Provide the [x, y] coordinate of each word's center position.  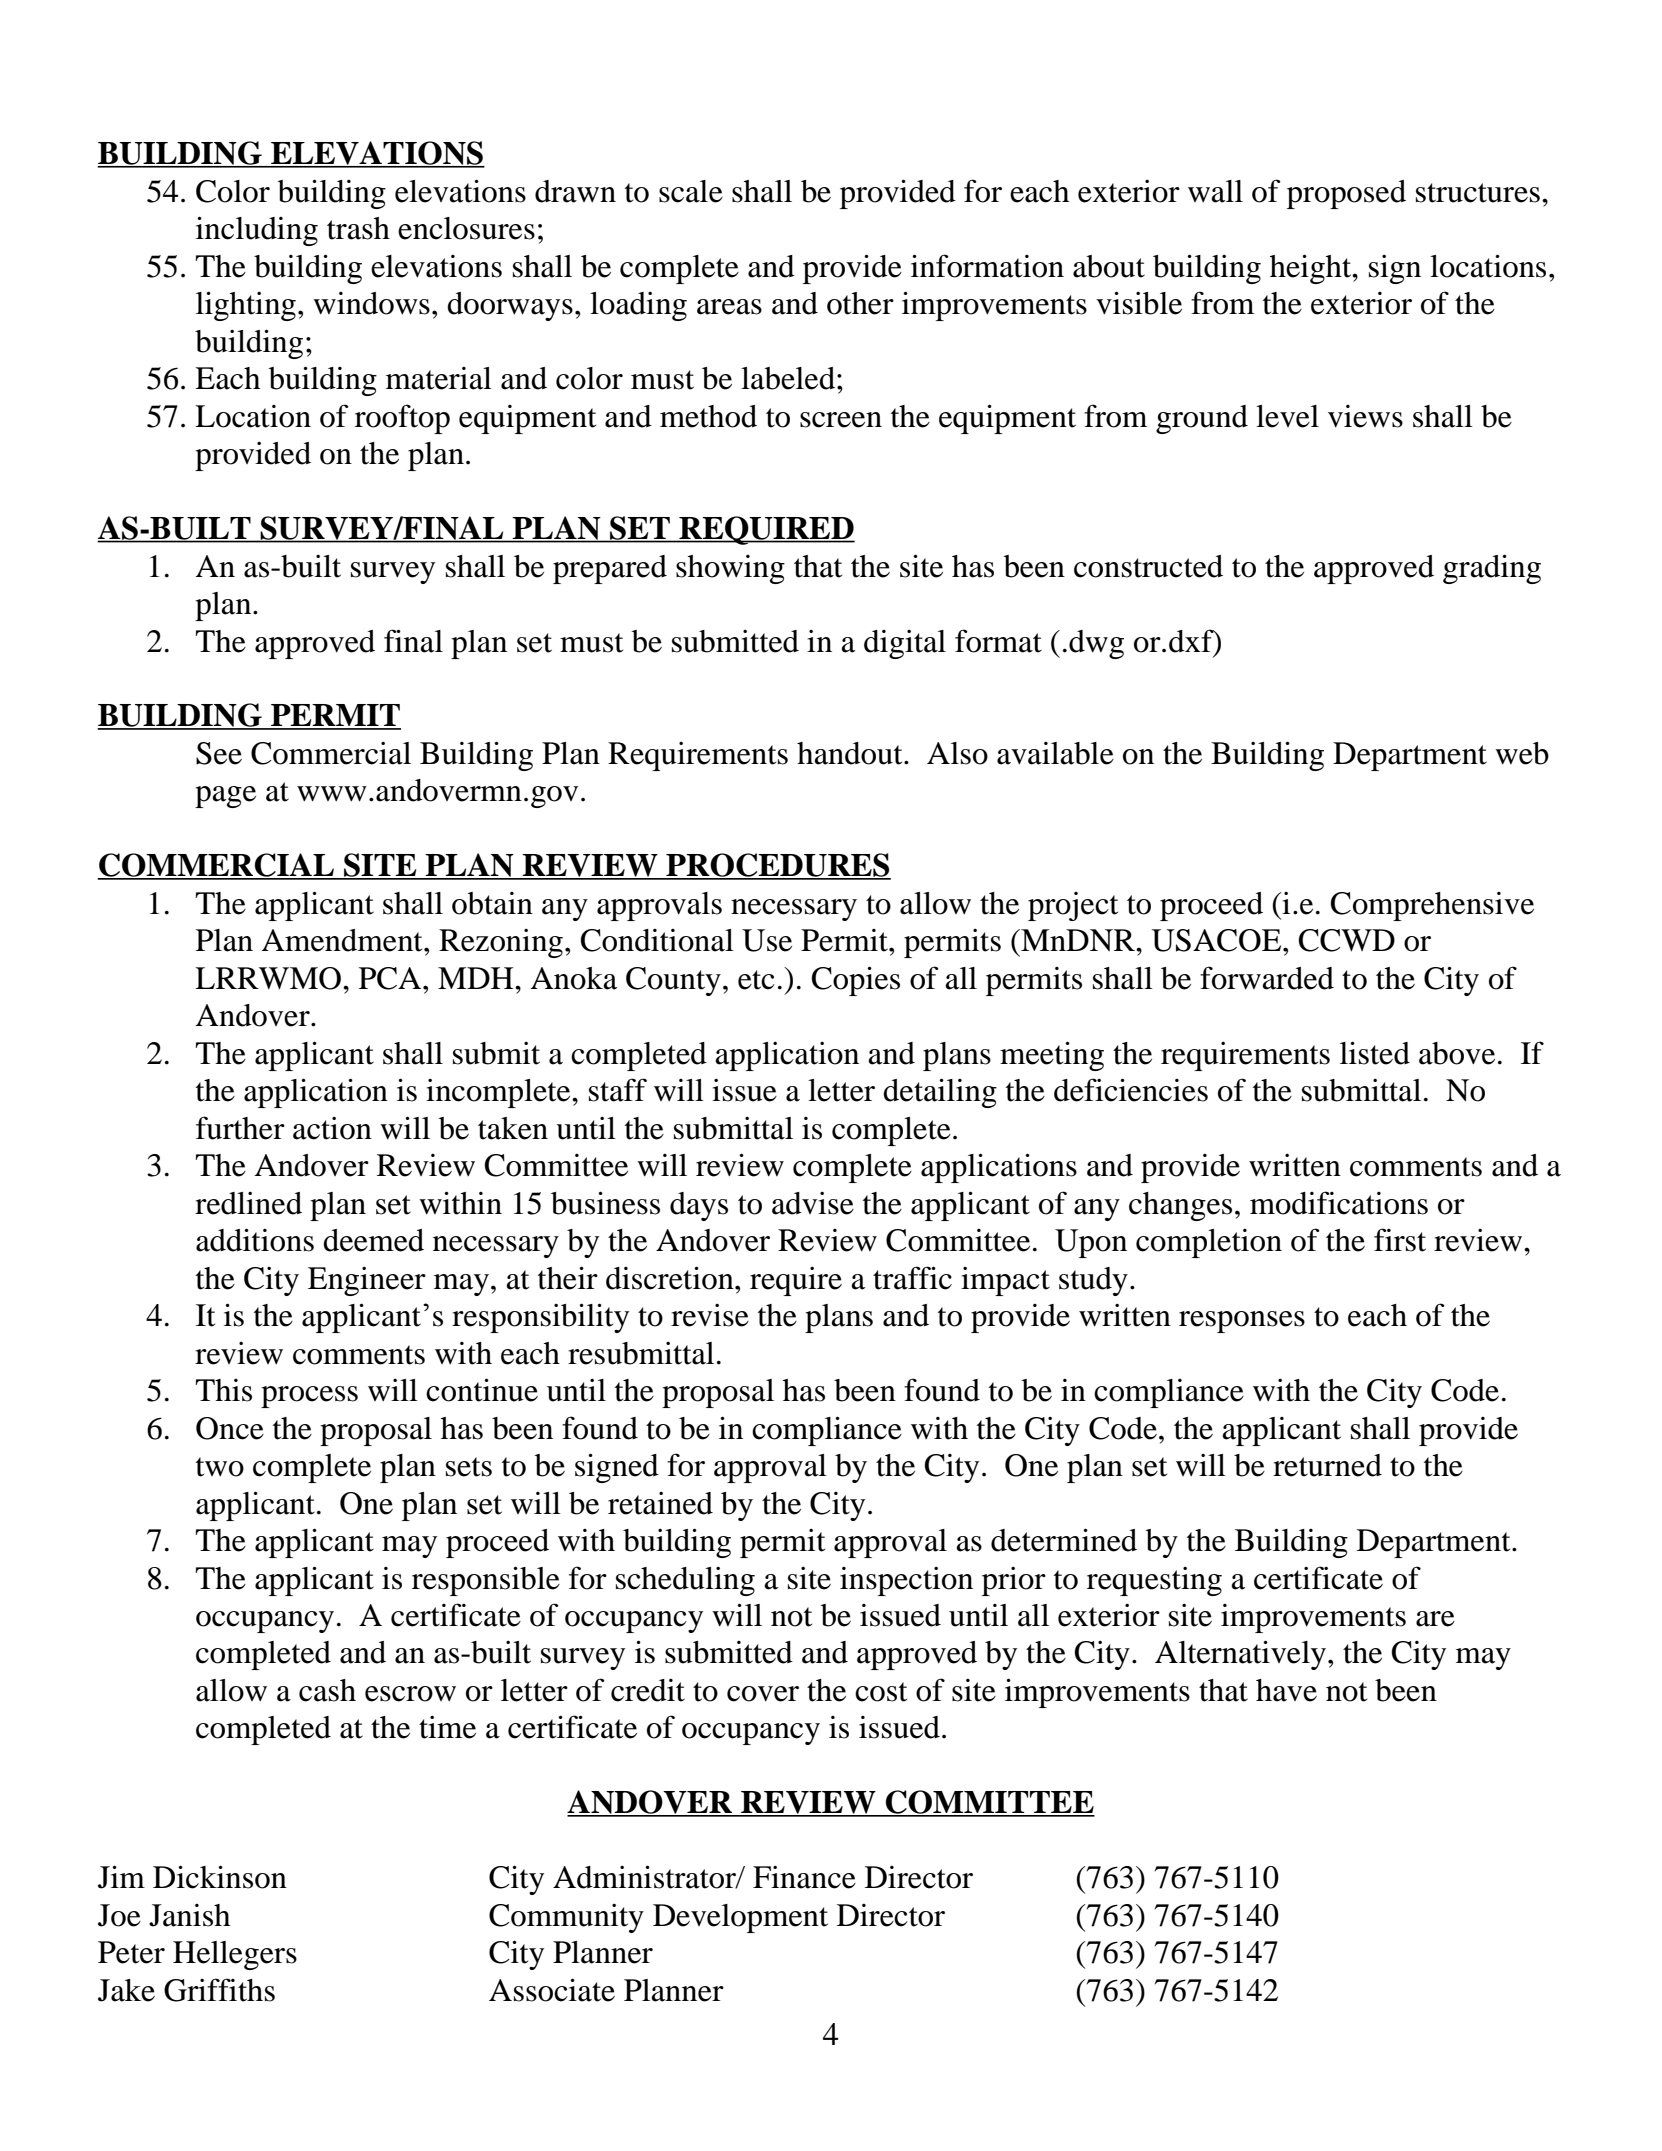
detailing [940, 1093]
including [257, 231]
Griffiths [219, 1990]
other [860, 303]
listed [1375, 1053]
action [332, 1128]
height [1312, 269]
